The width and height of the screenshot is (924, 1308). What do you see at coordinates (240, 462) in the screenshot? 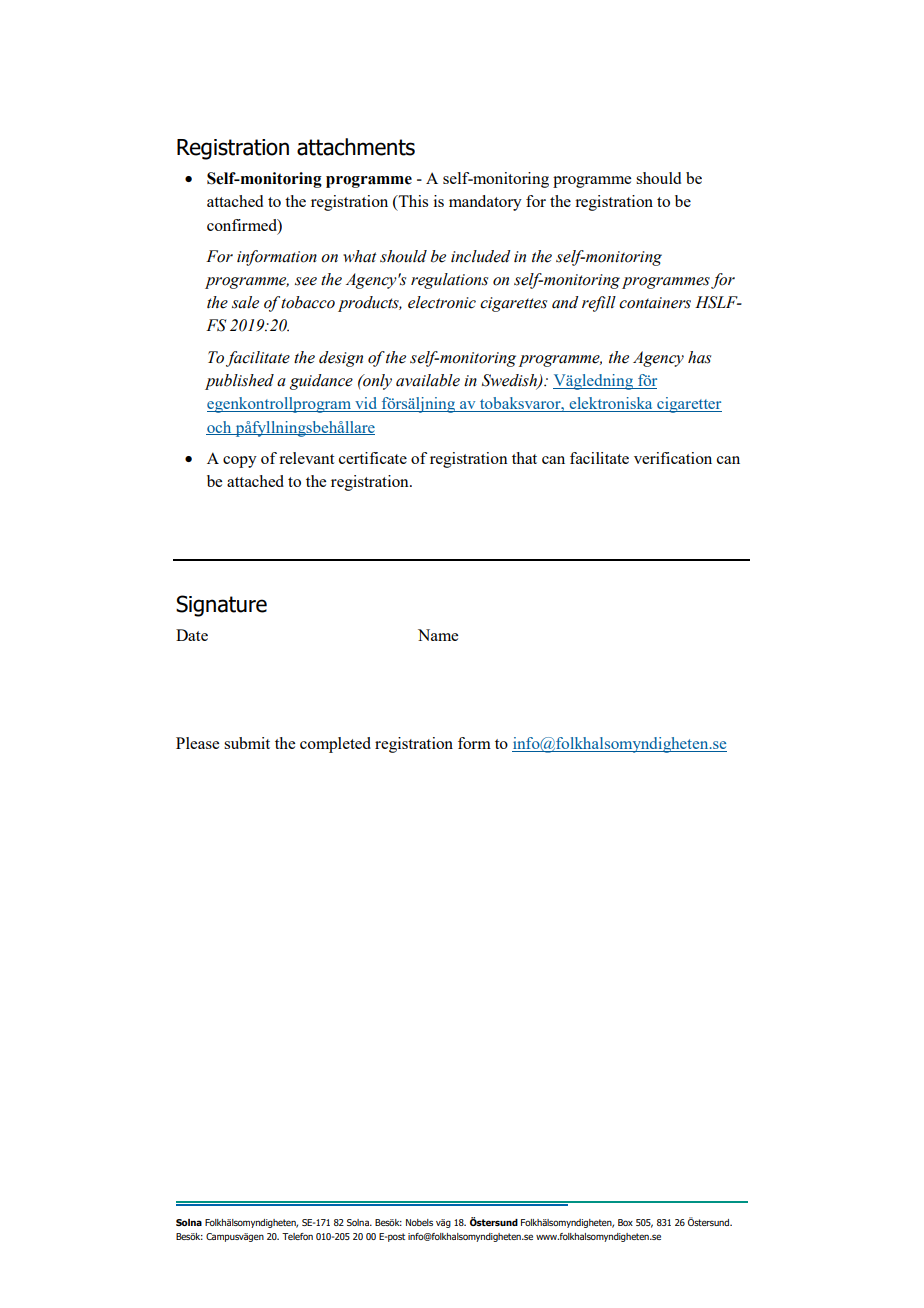
I see `copy` at bounding box center [240, 462].
